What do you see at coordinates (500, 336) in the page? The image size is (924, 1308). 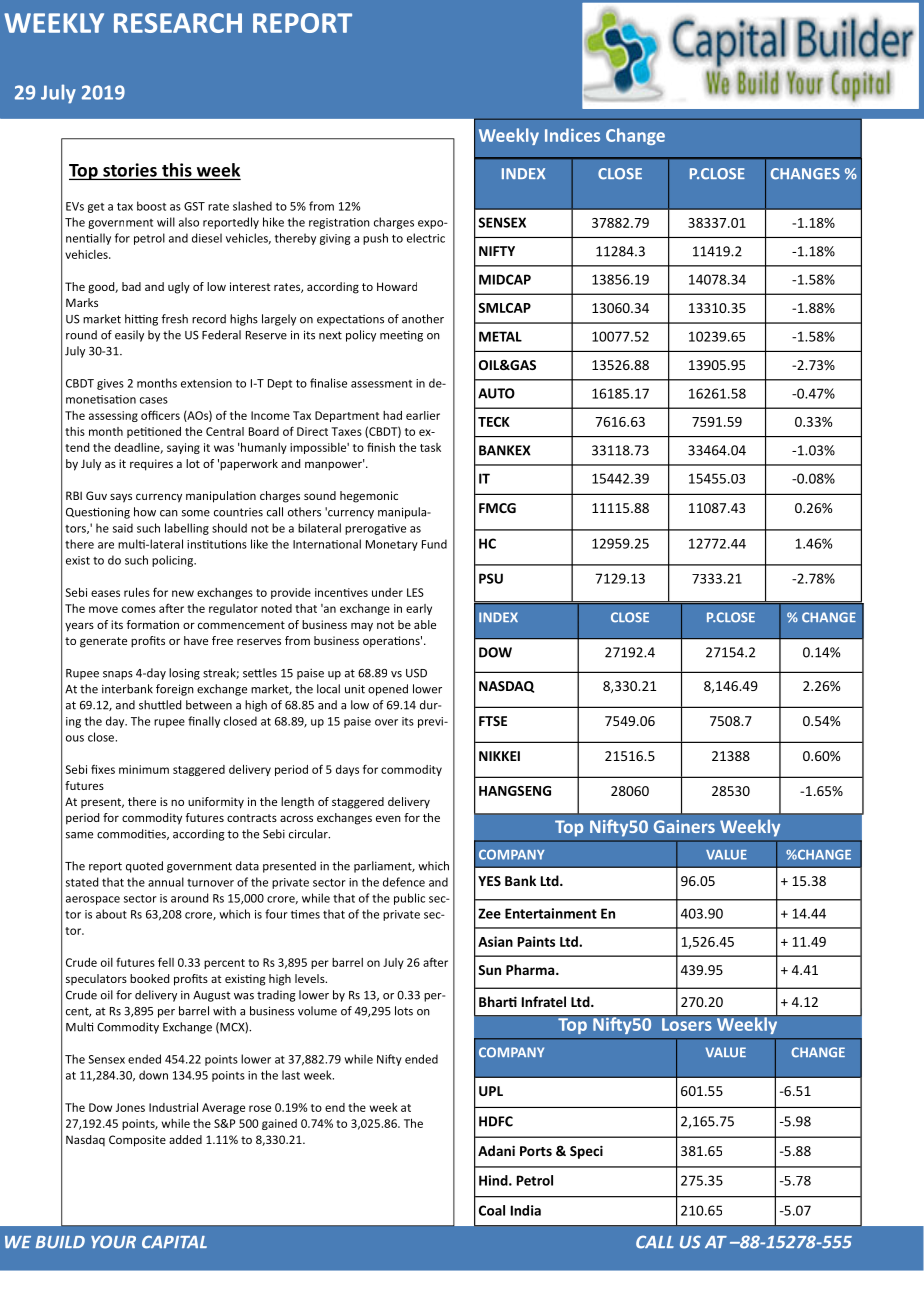 I see `METAL` at bounding box center [500, 336].
